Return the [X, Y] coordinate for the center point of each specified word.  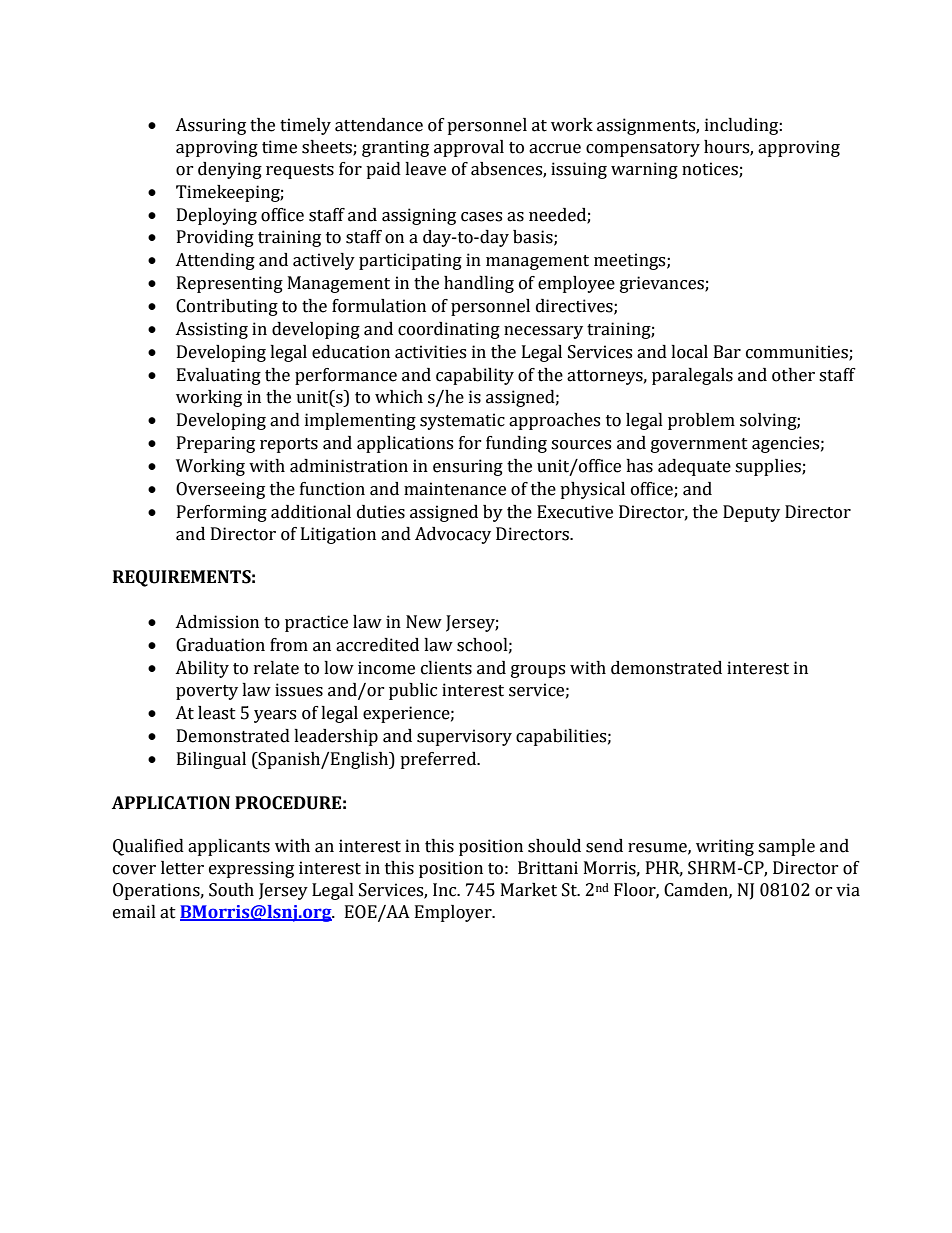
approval [469, 148]
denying [230, 170]
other [793, 375]
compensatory [643, 149]
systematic [462, 421]
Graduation [220, 645]
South [231, 890]
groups [538, 671]
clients [446, 668]
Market [529, 890]
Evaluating [219, 376]
